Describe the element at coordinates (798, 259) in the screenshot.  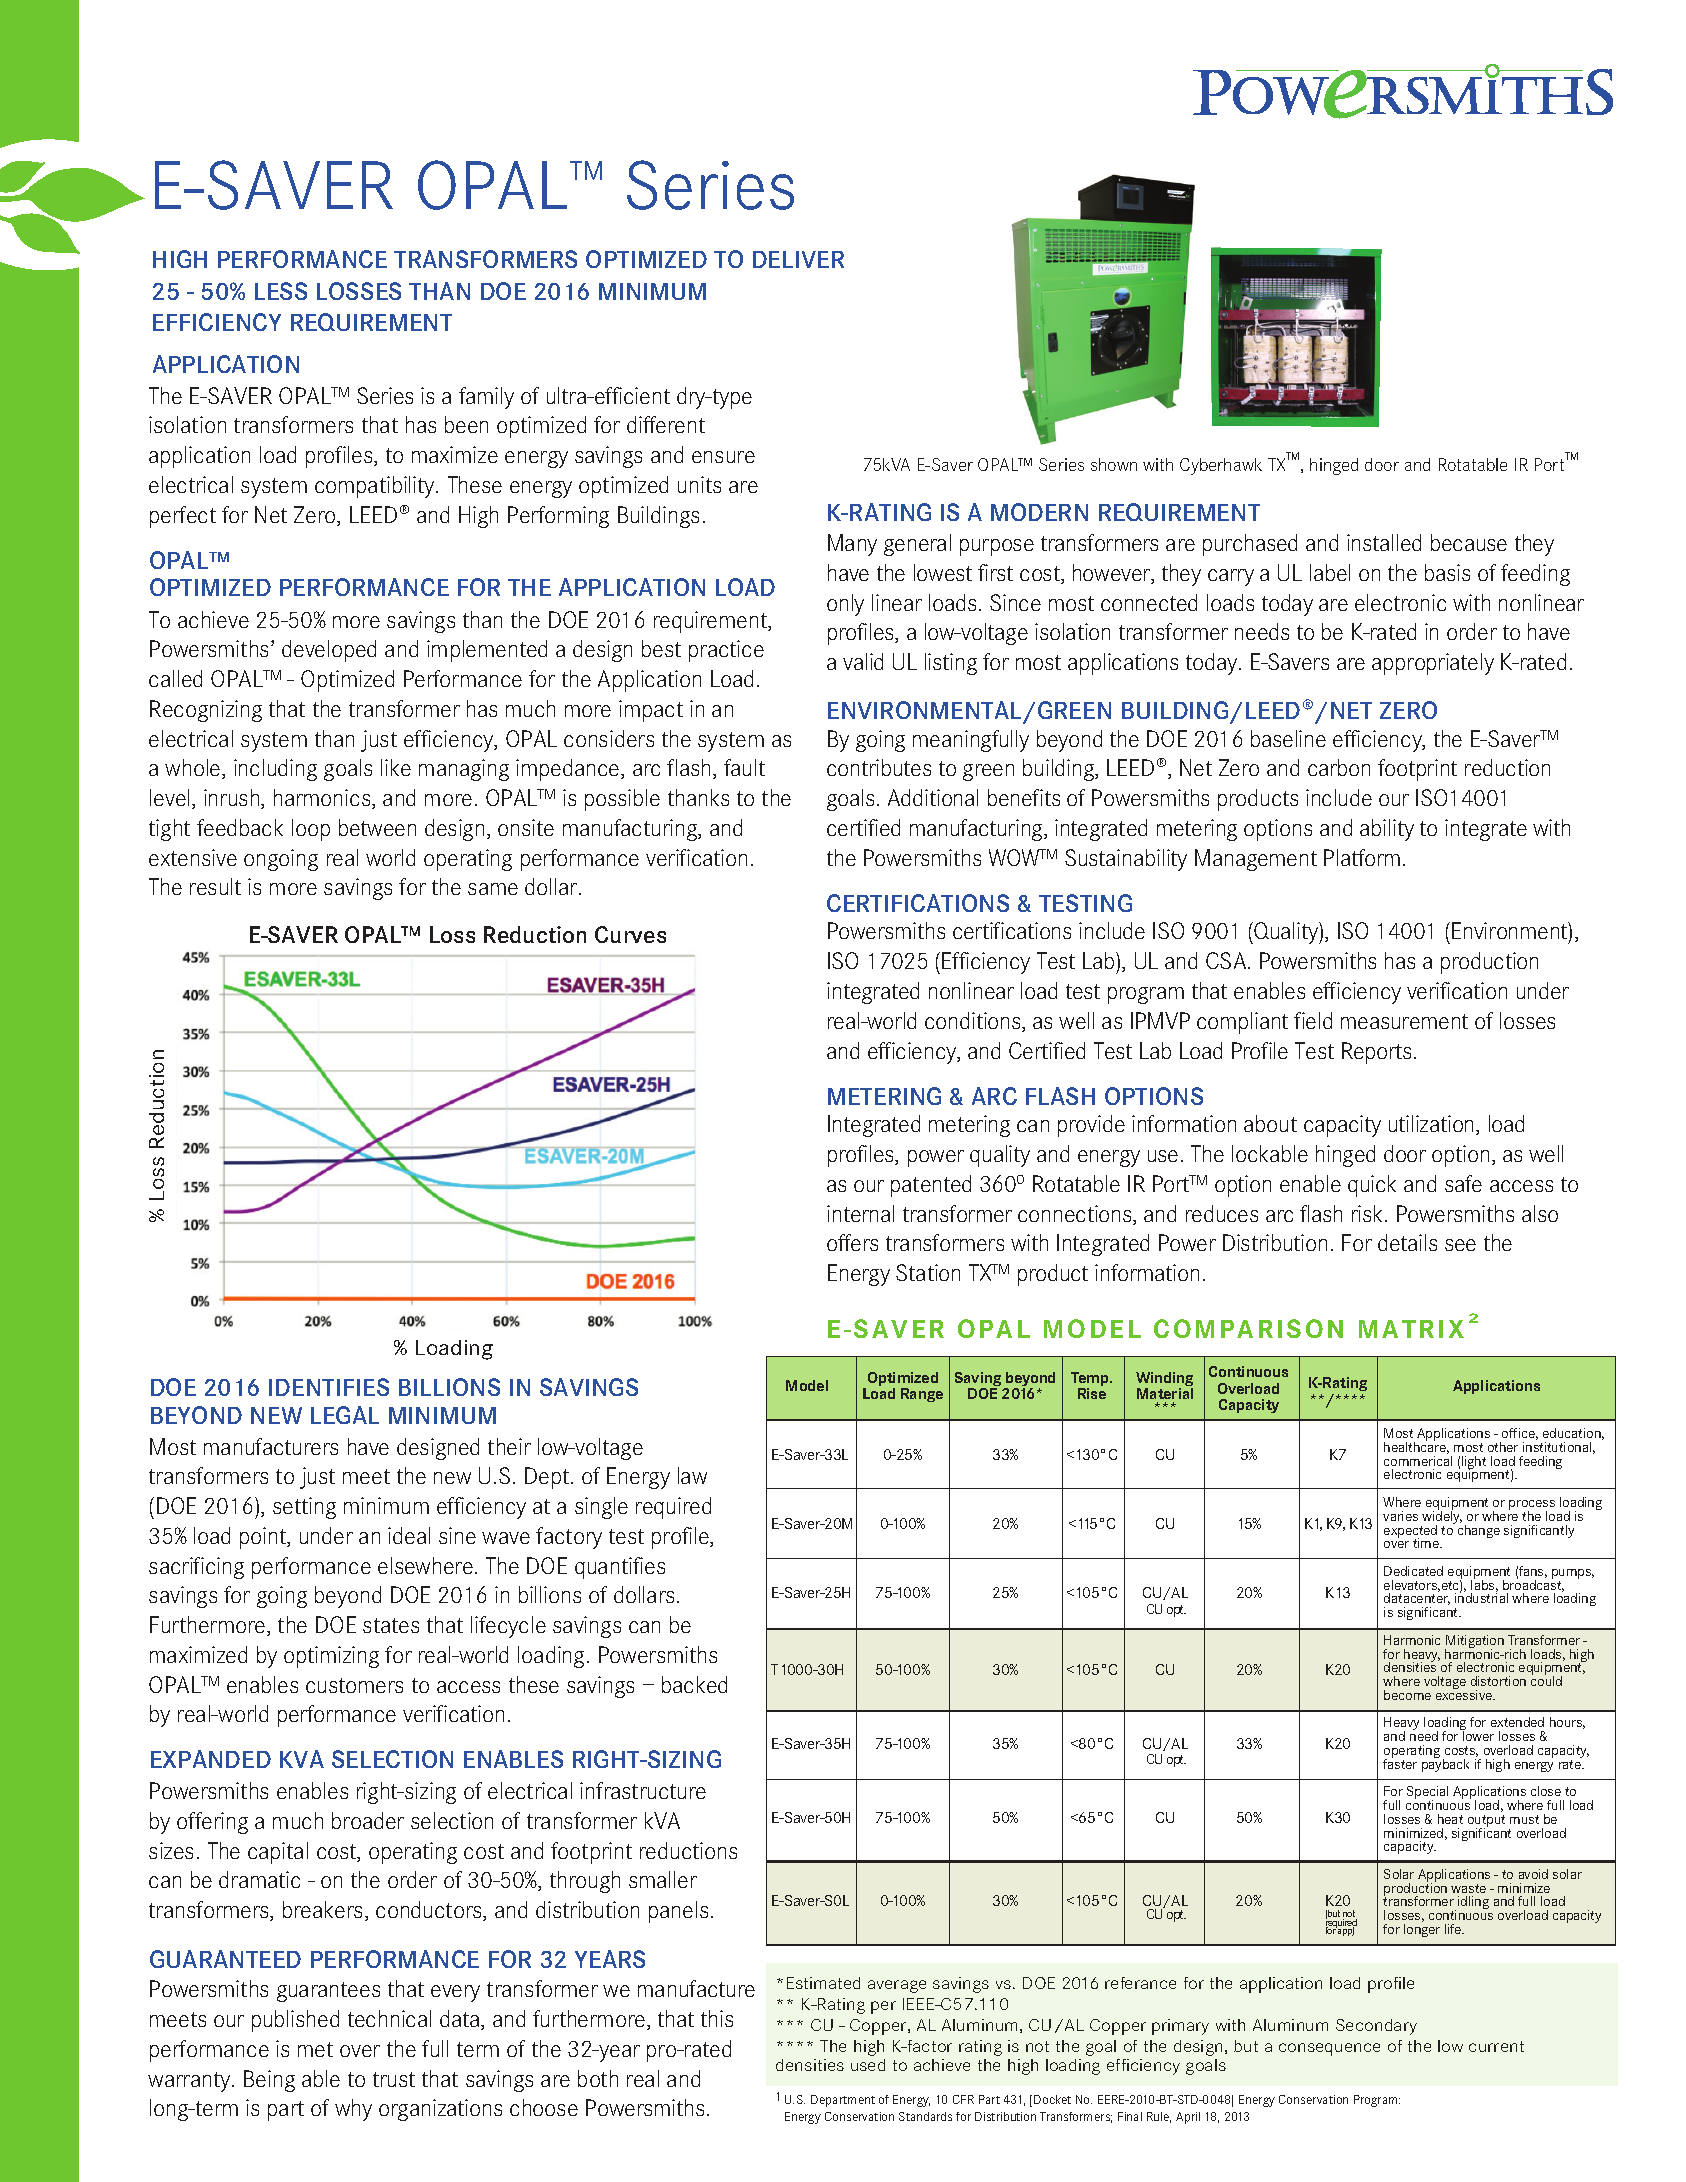
I see `DELIVER` at that location.
